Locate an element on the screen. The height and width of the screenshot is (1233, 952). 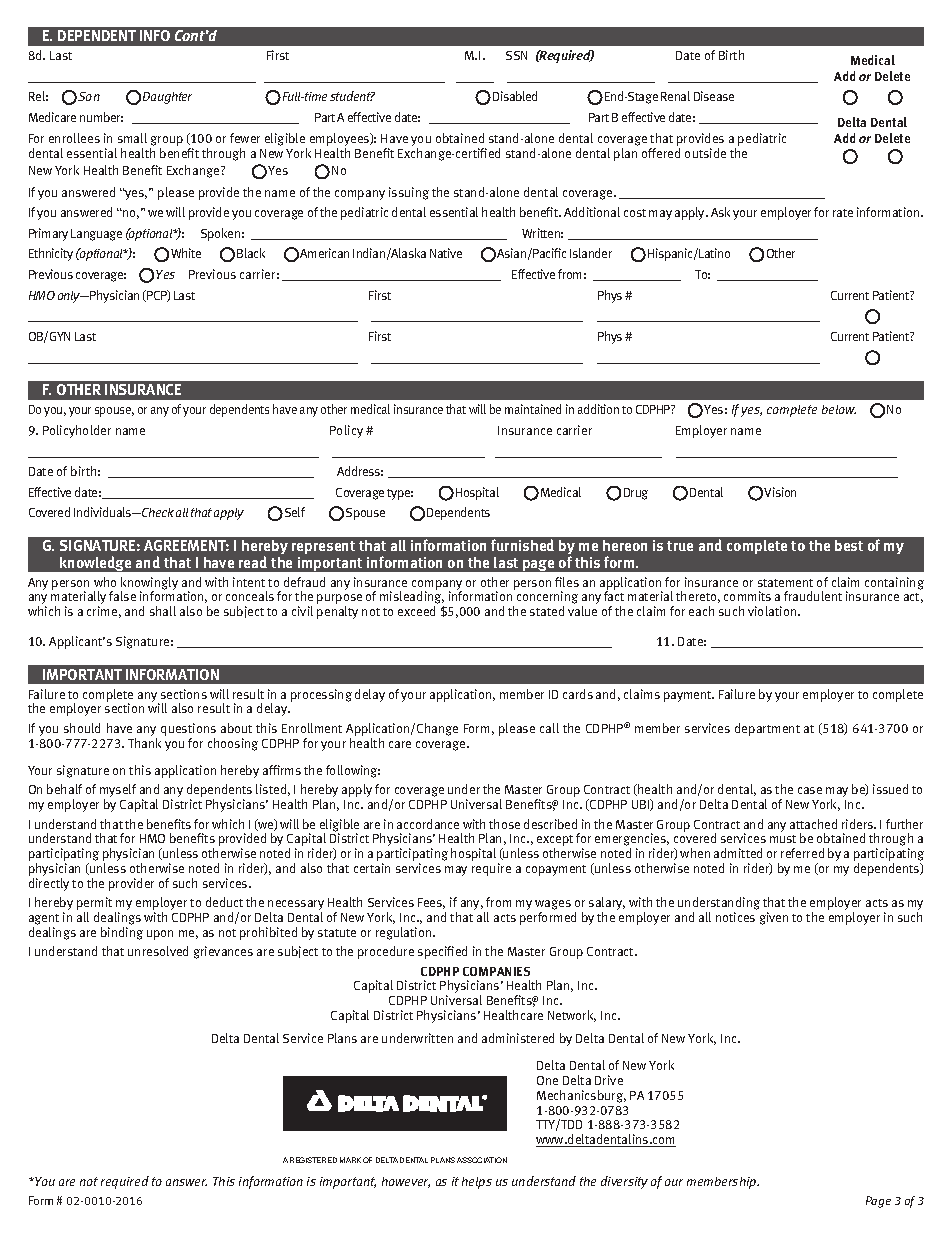
exceed is located at coordinates (416, 611).
